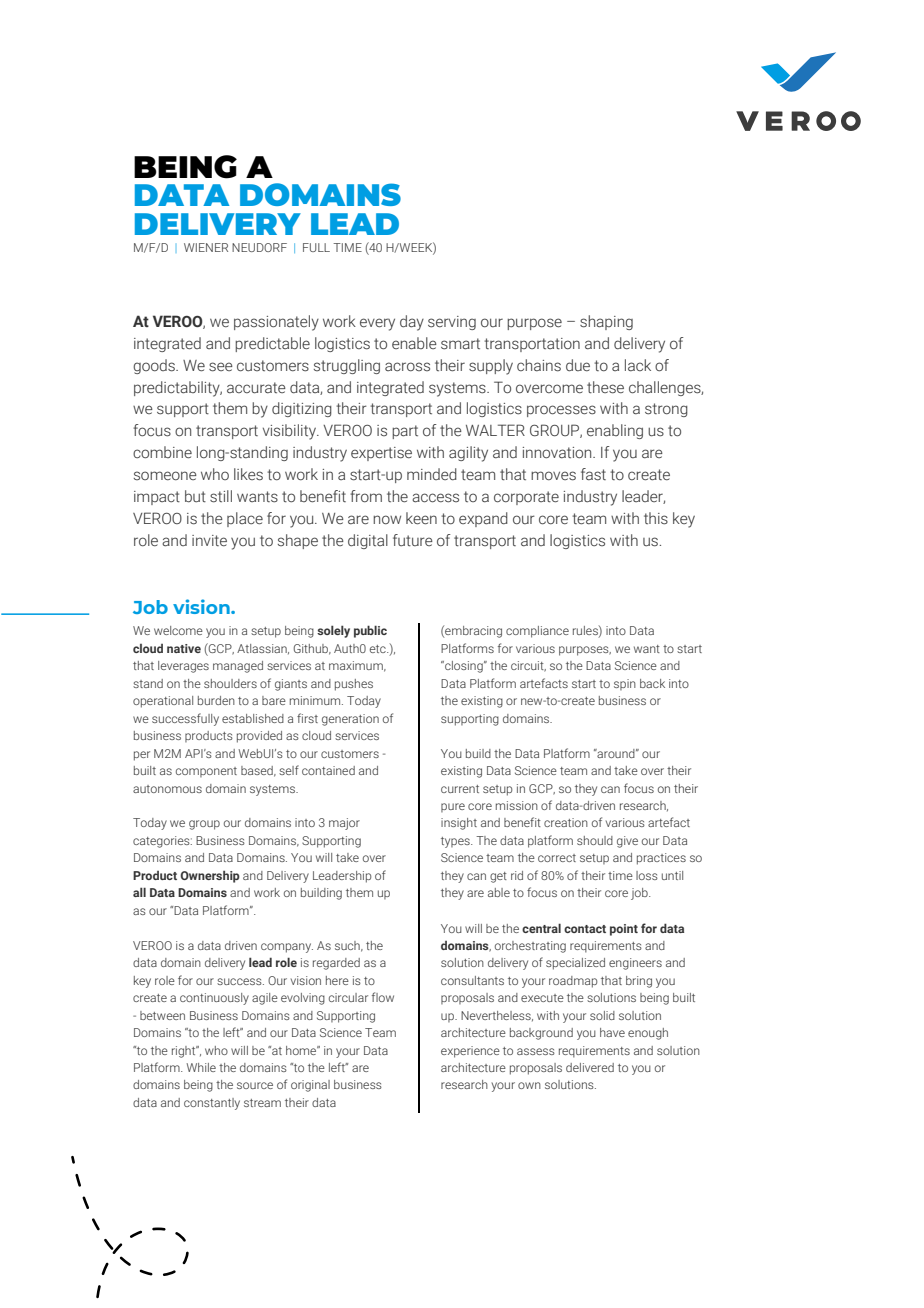 The height and width of the screenshot is (1308, 924). I want to click on WIENER, so click(206, 247).
